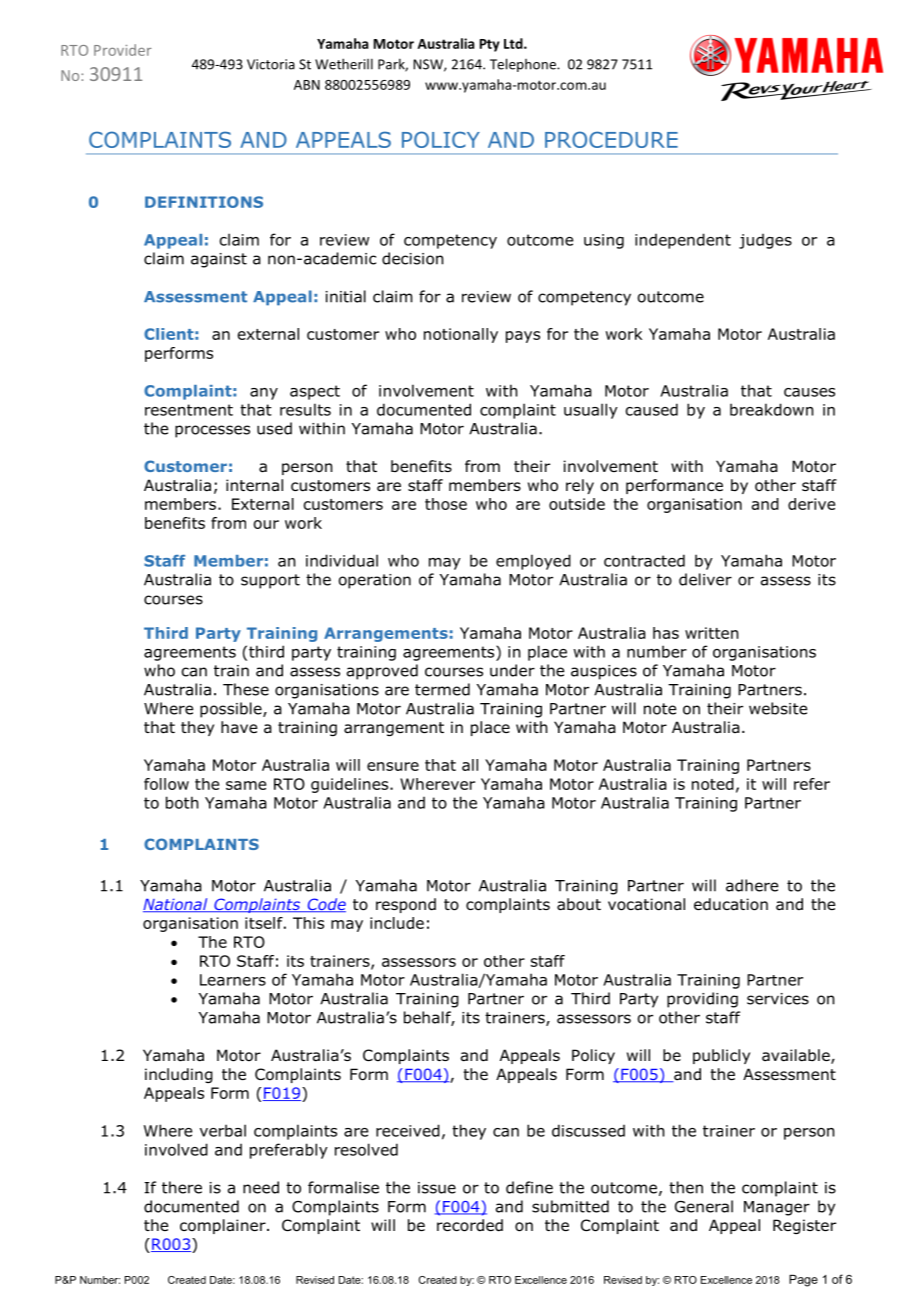 Image resolution: width=924 pixels, height=1308 pixels. I want to click on PROCEDURE, so click(611, 139).
